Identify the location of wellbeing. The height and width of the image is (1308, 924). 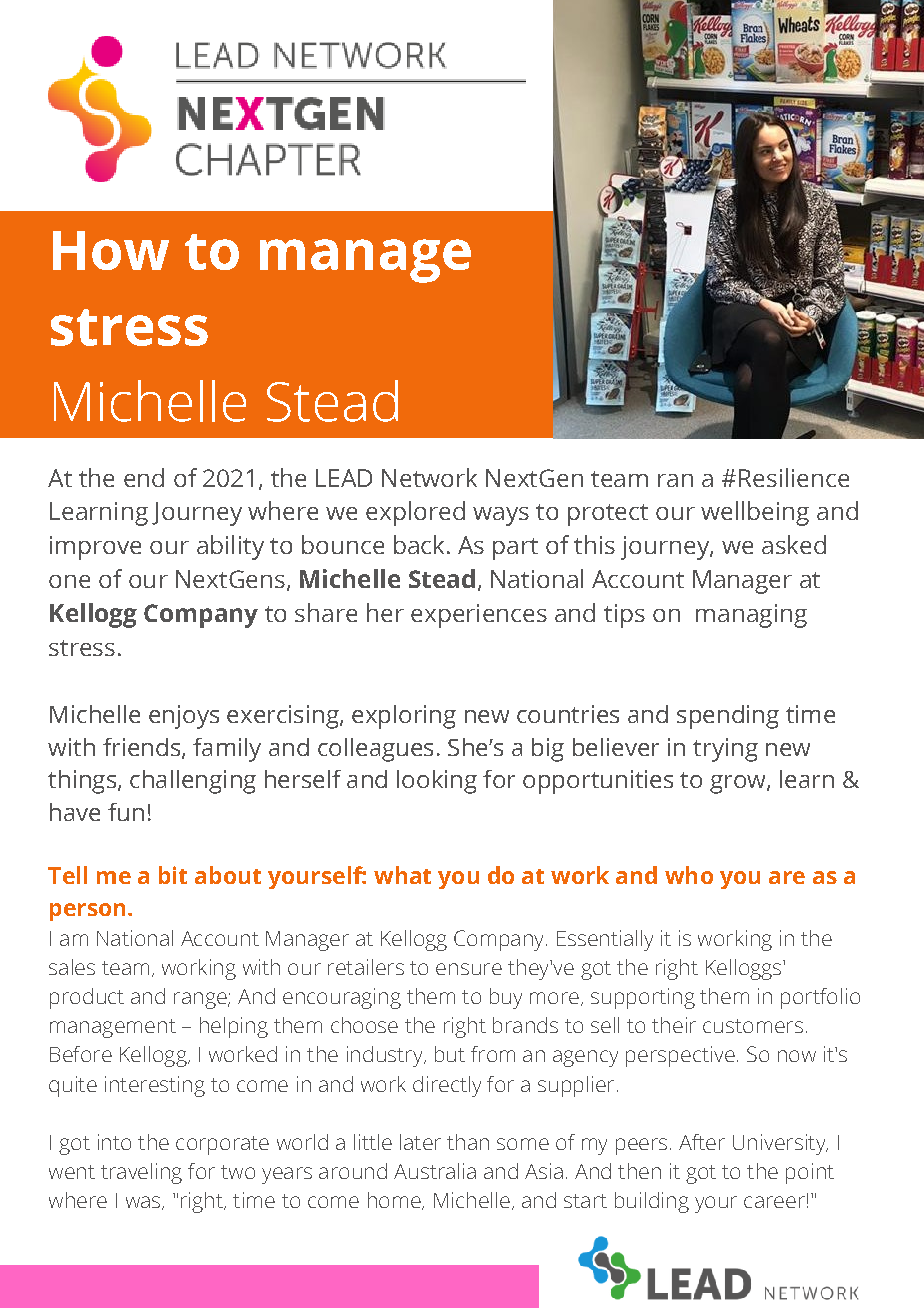
(755, 513).
